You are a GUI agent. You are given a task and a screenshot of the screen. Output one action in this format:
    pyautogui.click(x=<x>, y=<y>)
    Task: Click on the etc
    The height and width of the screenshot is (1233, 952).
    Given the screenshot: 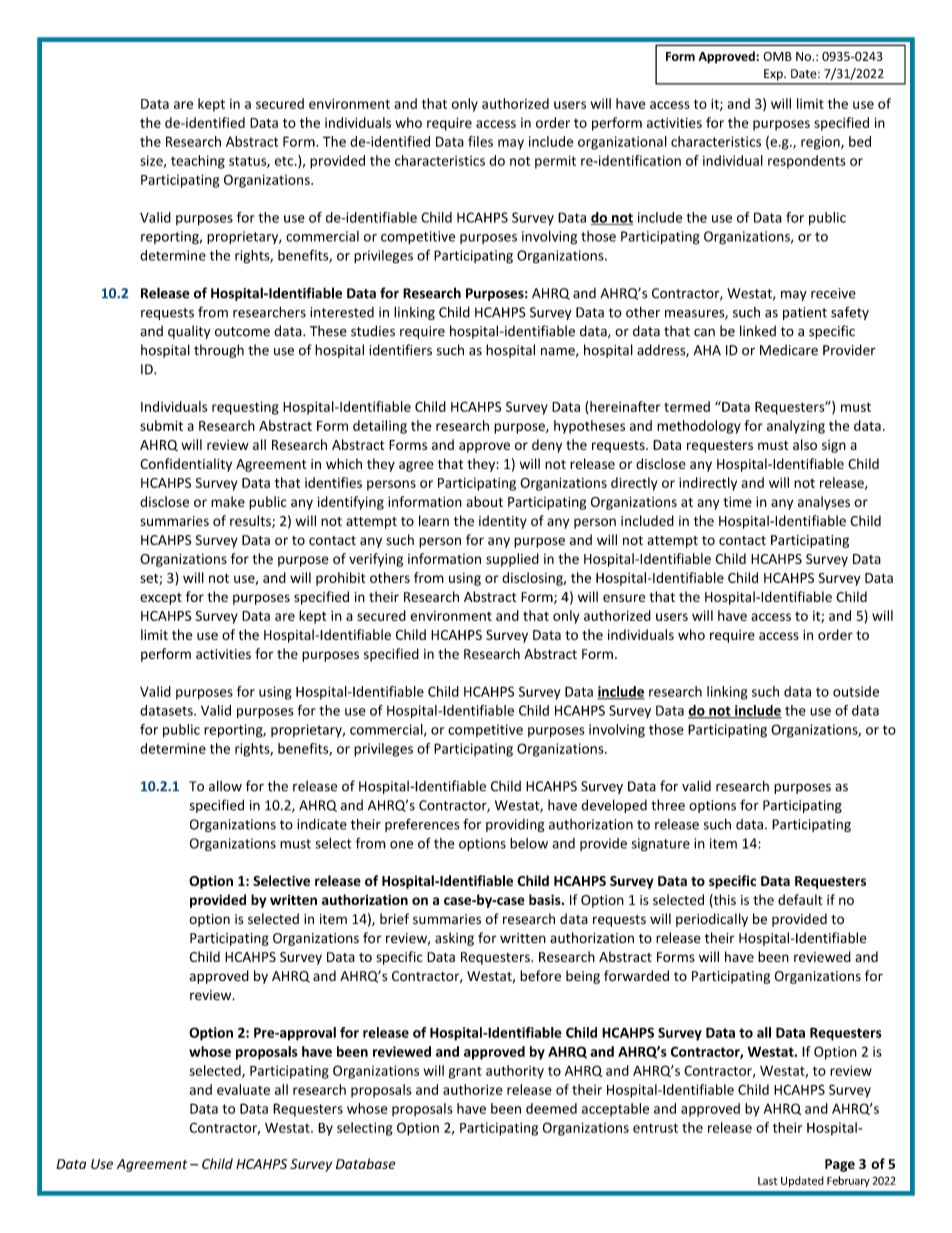 What is the action you would take?
    pyautogui.click(x=285, y=161)
